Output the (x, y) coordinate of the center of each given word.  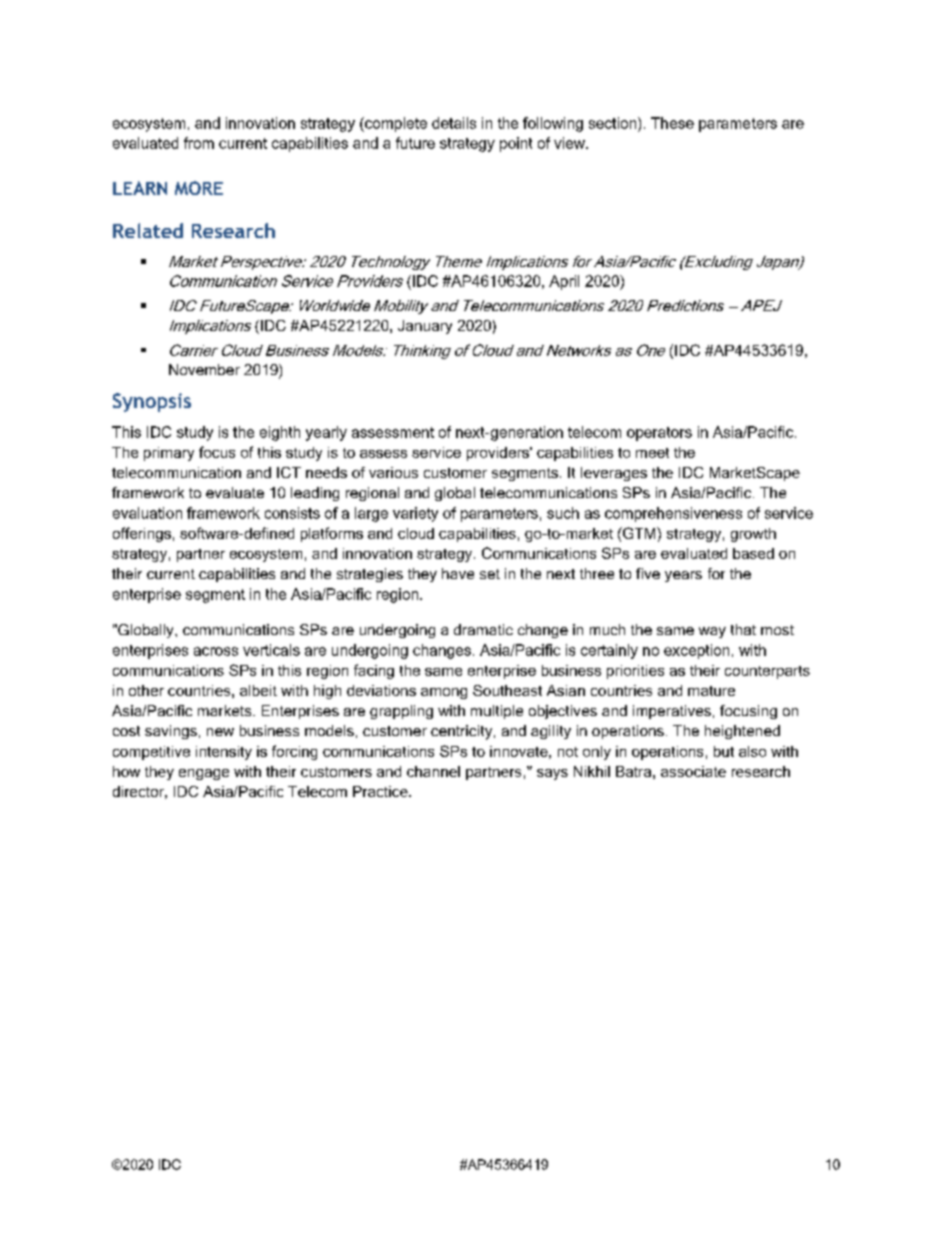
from (199, 143)
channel (433, 771)
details (454, 123)
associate (693, 771)
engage (204, 774)
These (672, 123)
